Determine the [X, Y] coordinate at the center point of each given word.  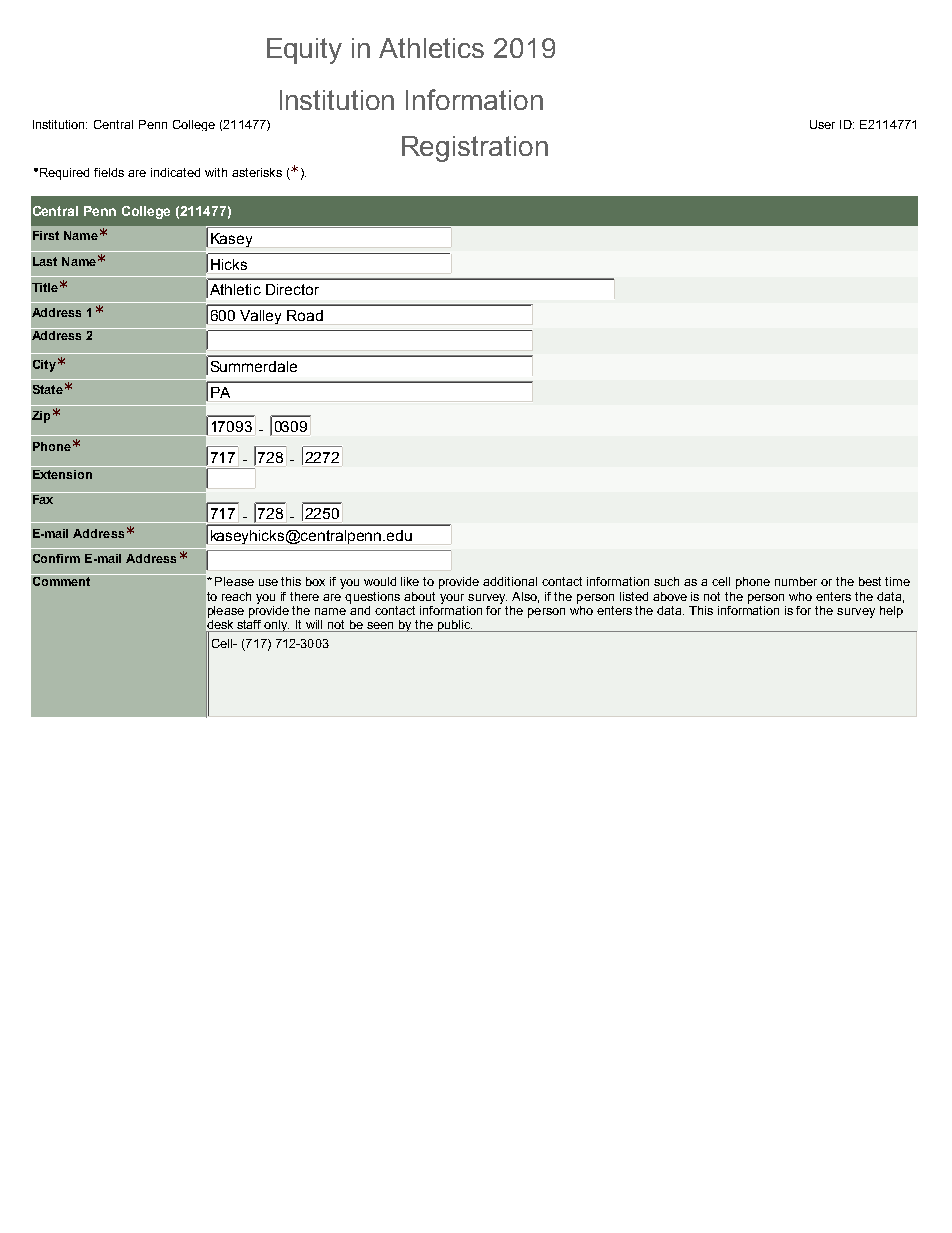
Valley [260, 317]
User [822, 124]
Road [305, 315]
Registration [475, 149]
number [796, 581]
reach [236, 596]
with [216, 172]
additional [510, 581]
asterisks [257, 172]
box [315, 581]
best [870, 581]
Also [525, 597]
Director [292, 289]
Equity [304, 51]
